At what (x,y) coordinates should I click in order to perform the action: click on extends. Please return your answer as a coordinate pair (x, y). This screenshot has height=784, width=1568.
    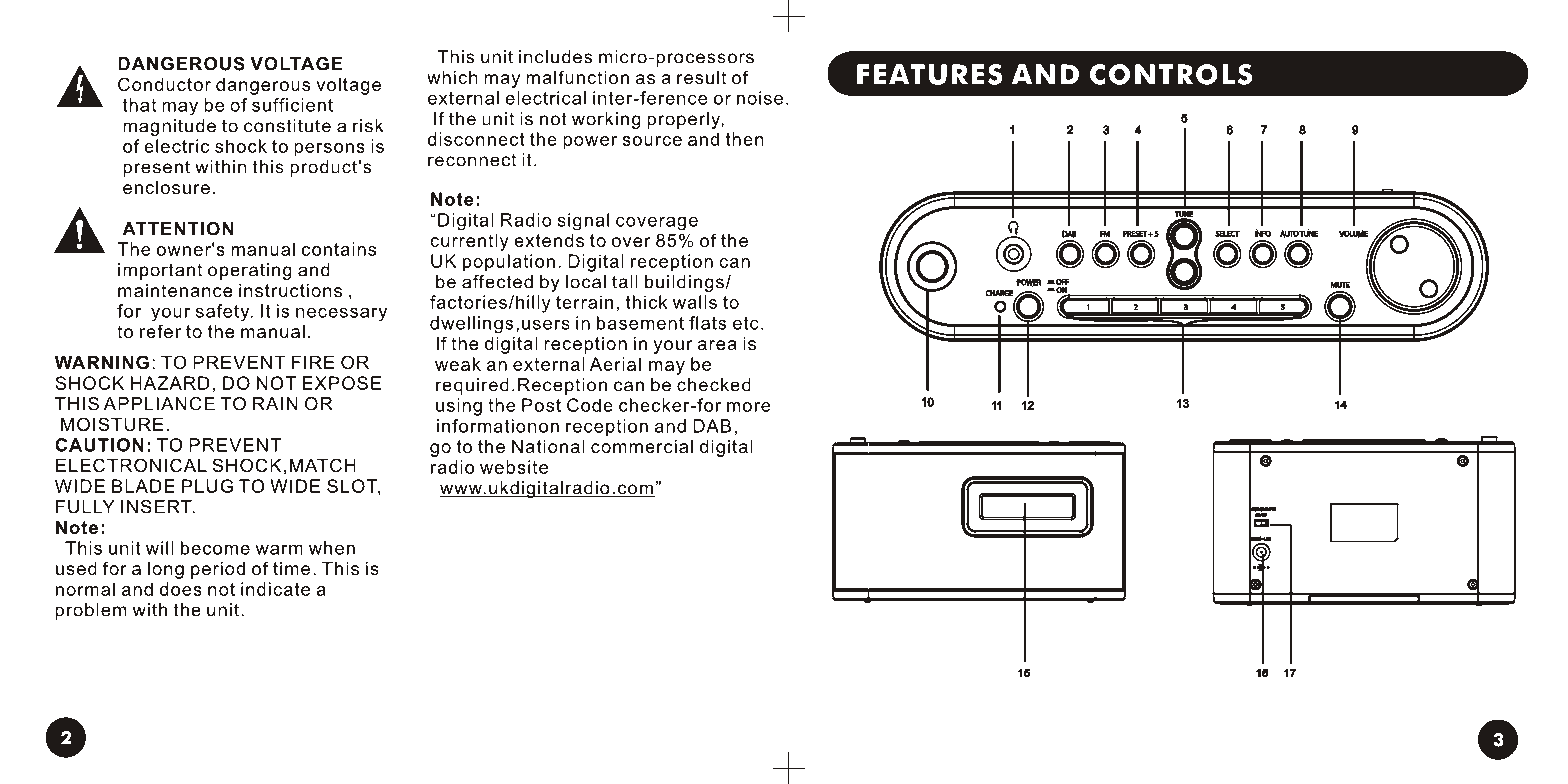
    Looking at the image, I should click on (549, 240).
